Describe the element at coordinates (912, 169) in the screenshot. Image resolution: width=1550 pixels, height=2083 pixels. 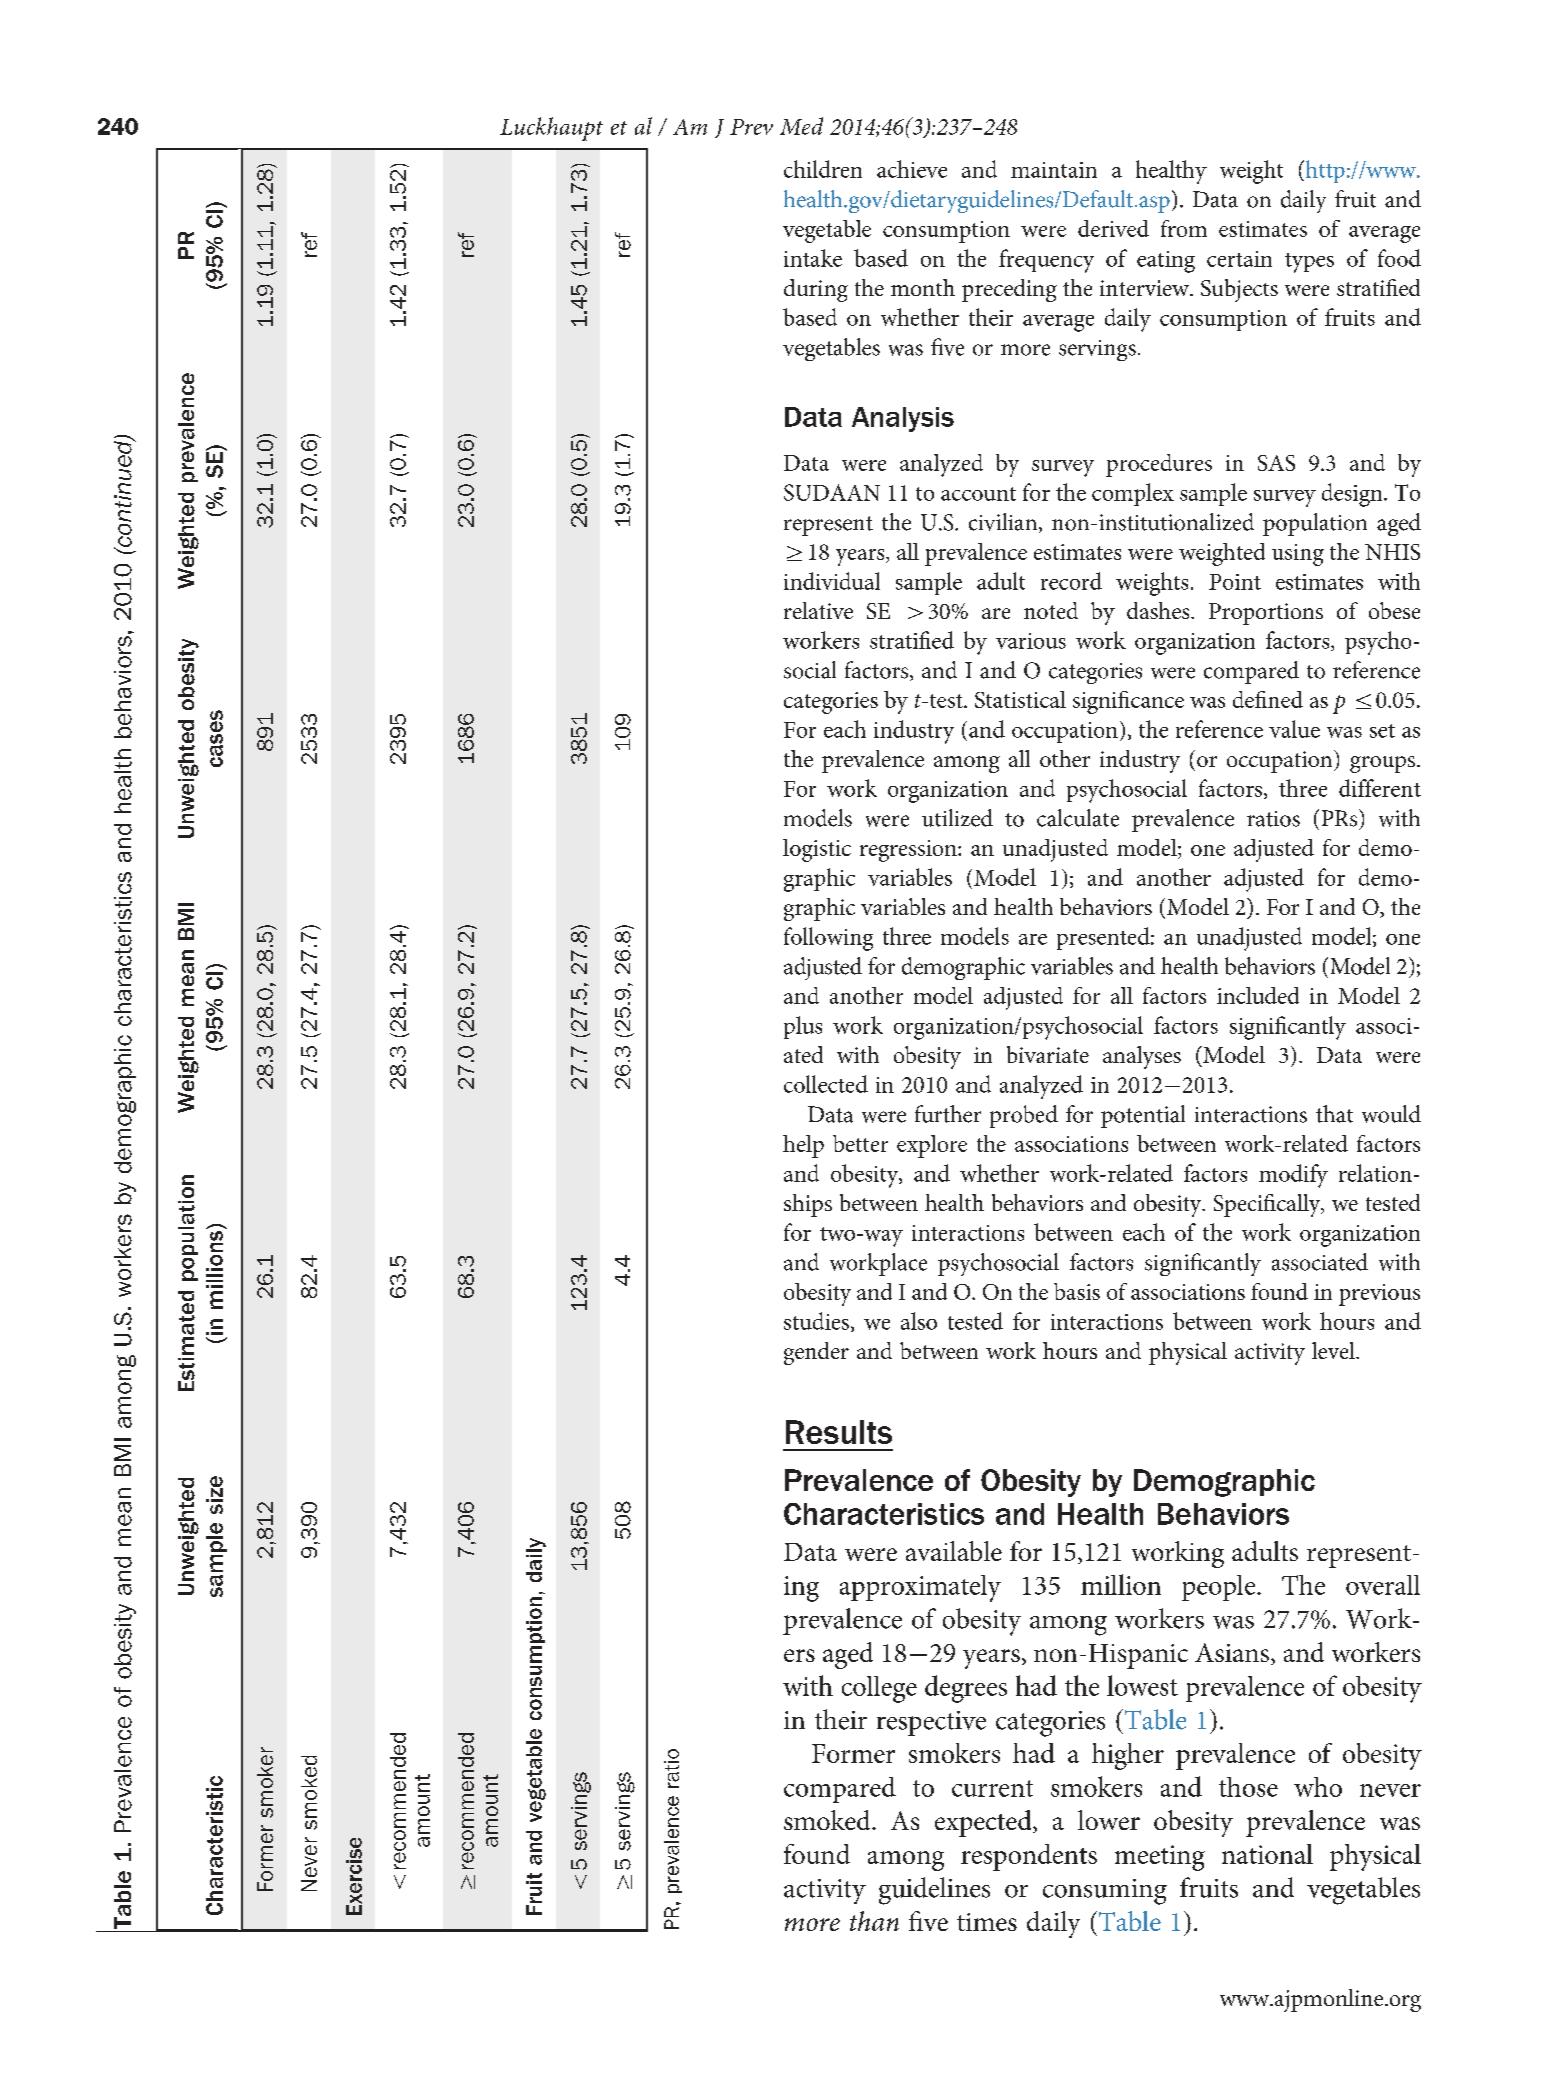
I see `achieve` at that location.
